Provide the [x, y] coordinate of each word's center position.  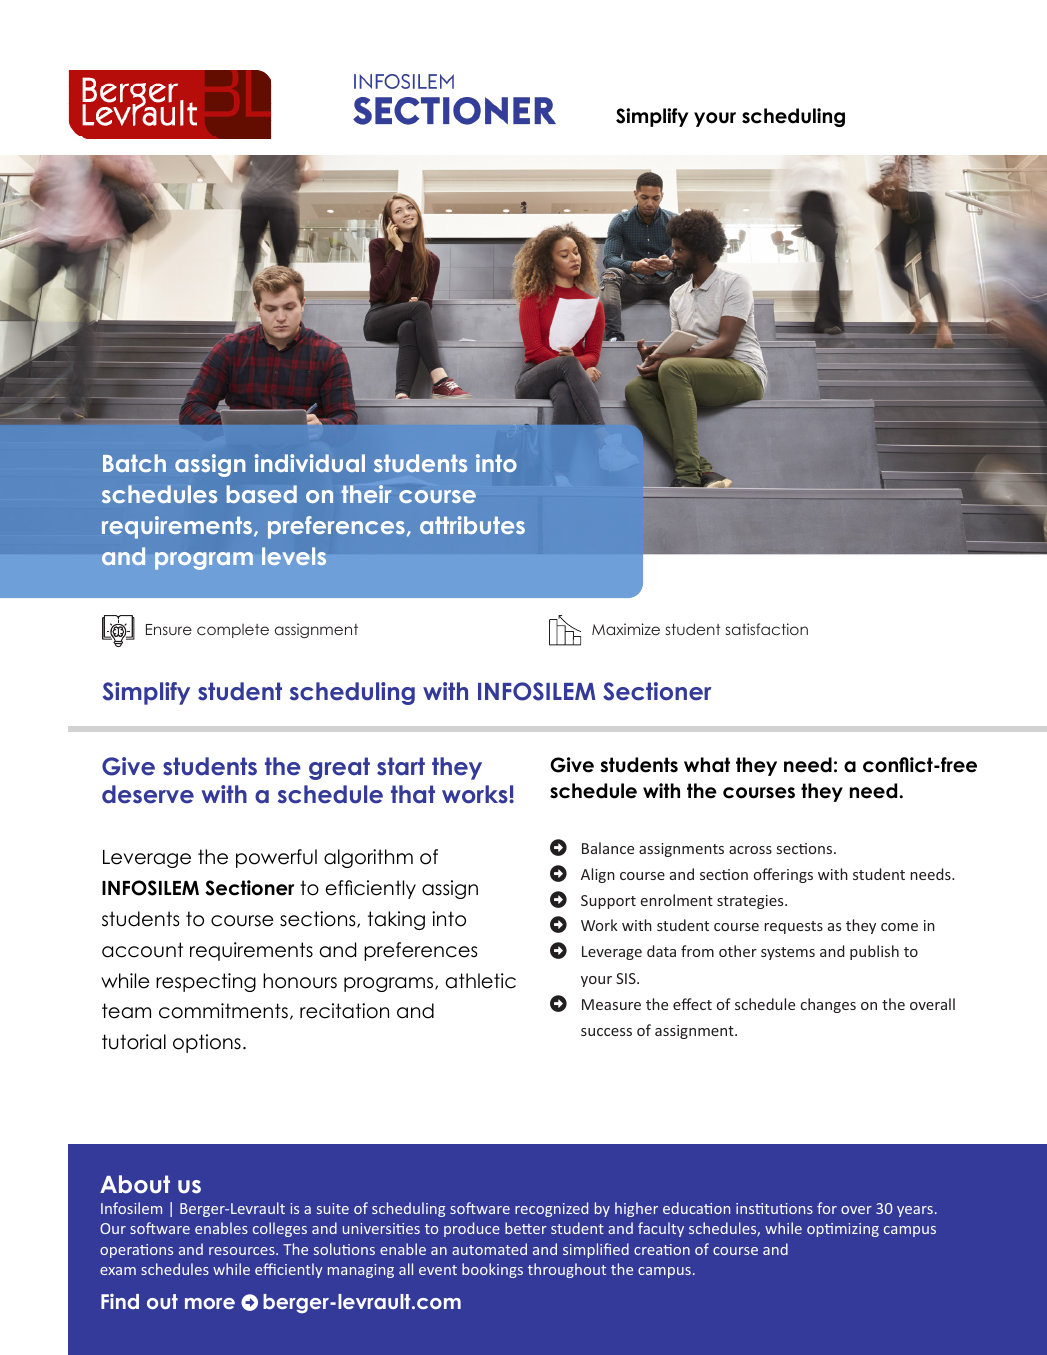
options [207, 1043]
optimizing [843, 1230]
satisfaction [767, 629]
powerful [276, 858]
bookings [492, 1270]
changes [828, 1005]
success [606, 1032]
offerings [783, 875]
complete [233, 631]
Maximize [626, 629]
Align [598, 875]
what [707, 765]
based [262, 494]
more [210, 1303]
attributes [472, 525]
